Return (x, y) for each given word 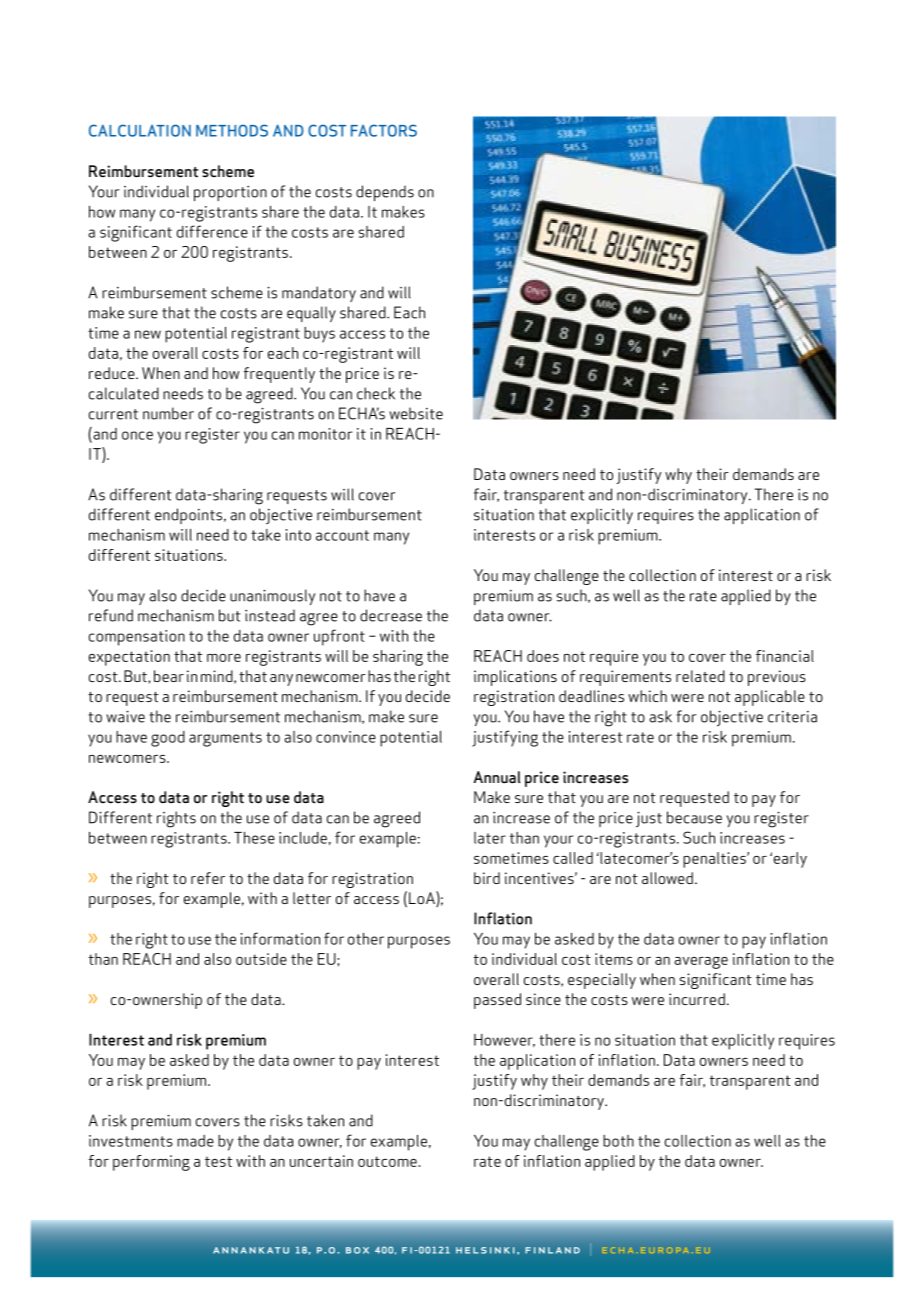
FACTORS (384, 130)
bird (487, 878)
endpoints (190, 516)
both (618, 1141)
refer (208, 878)
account (342, 535)
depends (385, 193)
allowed (667, 878)
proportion (230, 193)
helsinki (485, 1250)
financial (785, 656)
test (218, 1161)
